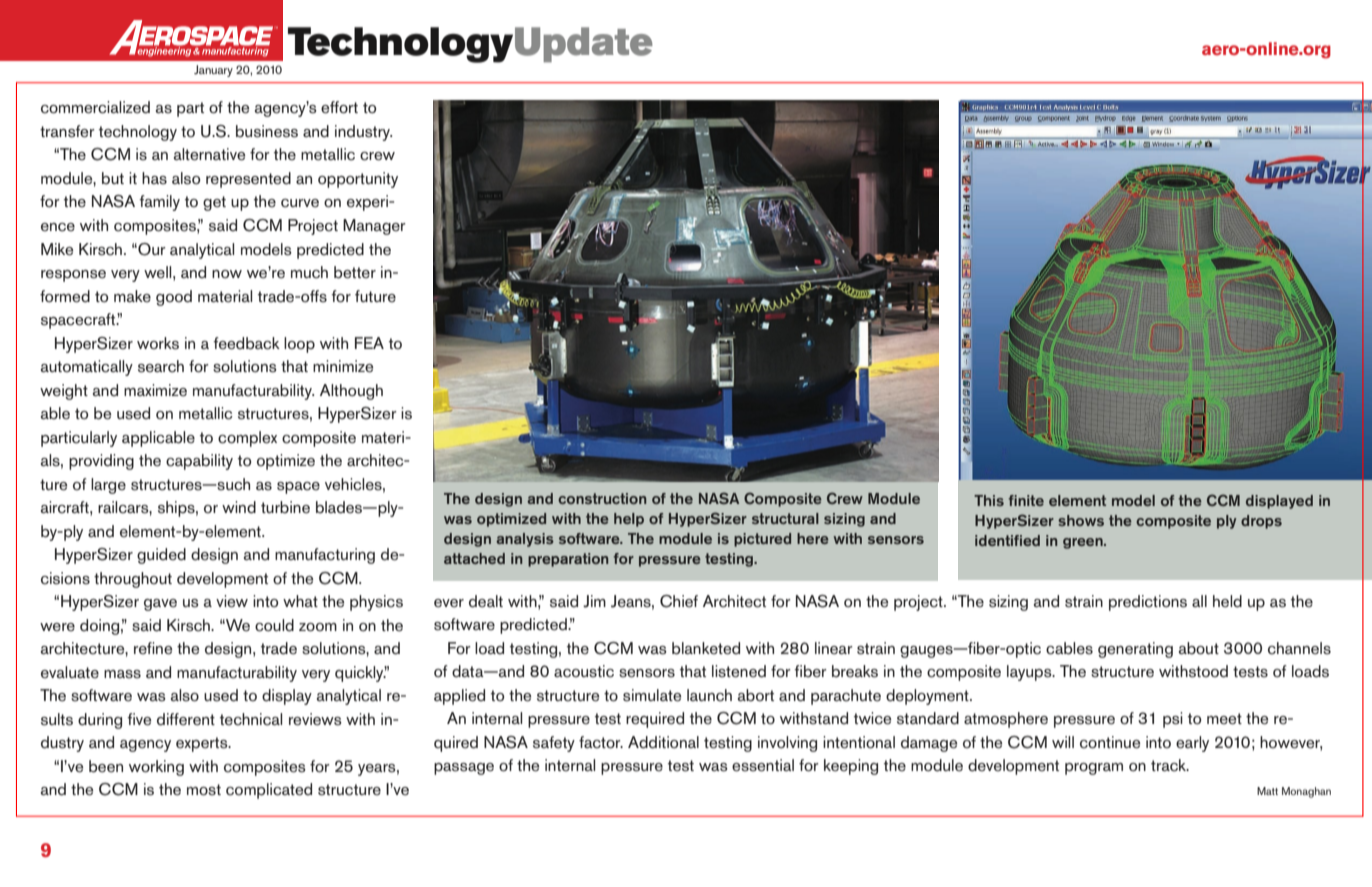  What do you see at coordinates (1135, 650) in the image?
I see `generating` at bounding box center [1135, 650].
